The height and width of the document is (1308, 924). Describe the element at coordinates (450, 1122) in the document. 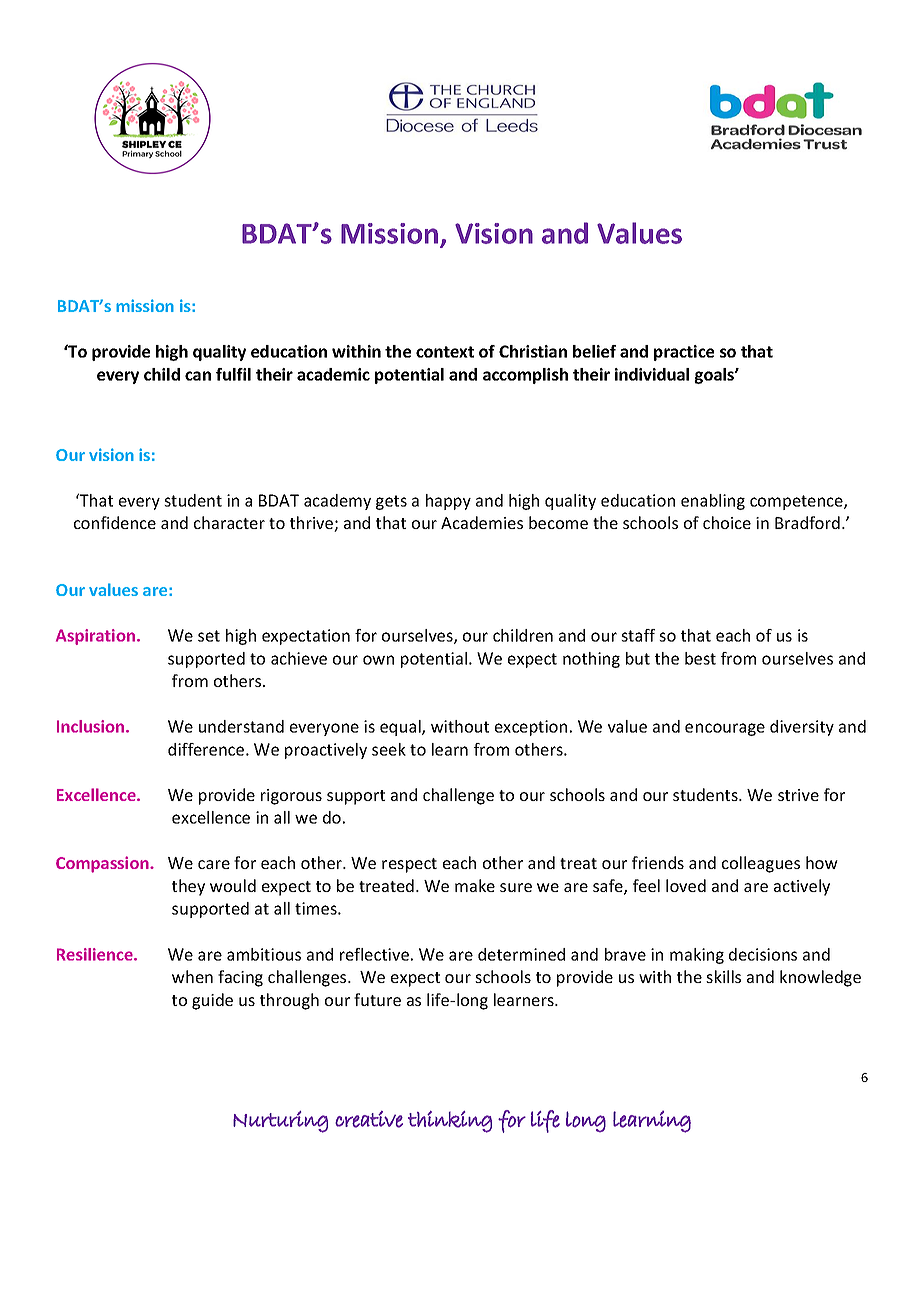

I see `thinking` at that location.
